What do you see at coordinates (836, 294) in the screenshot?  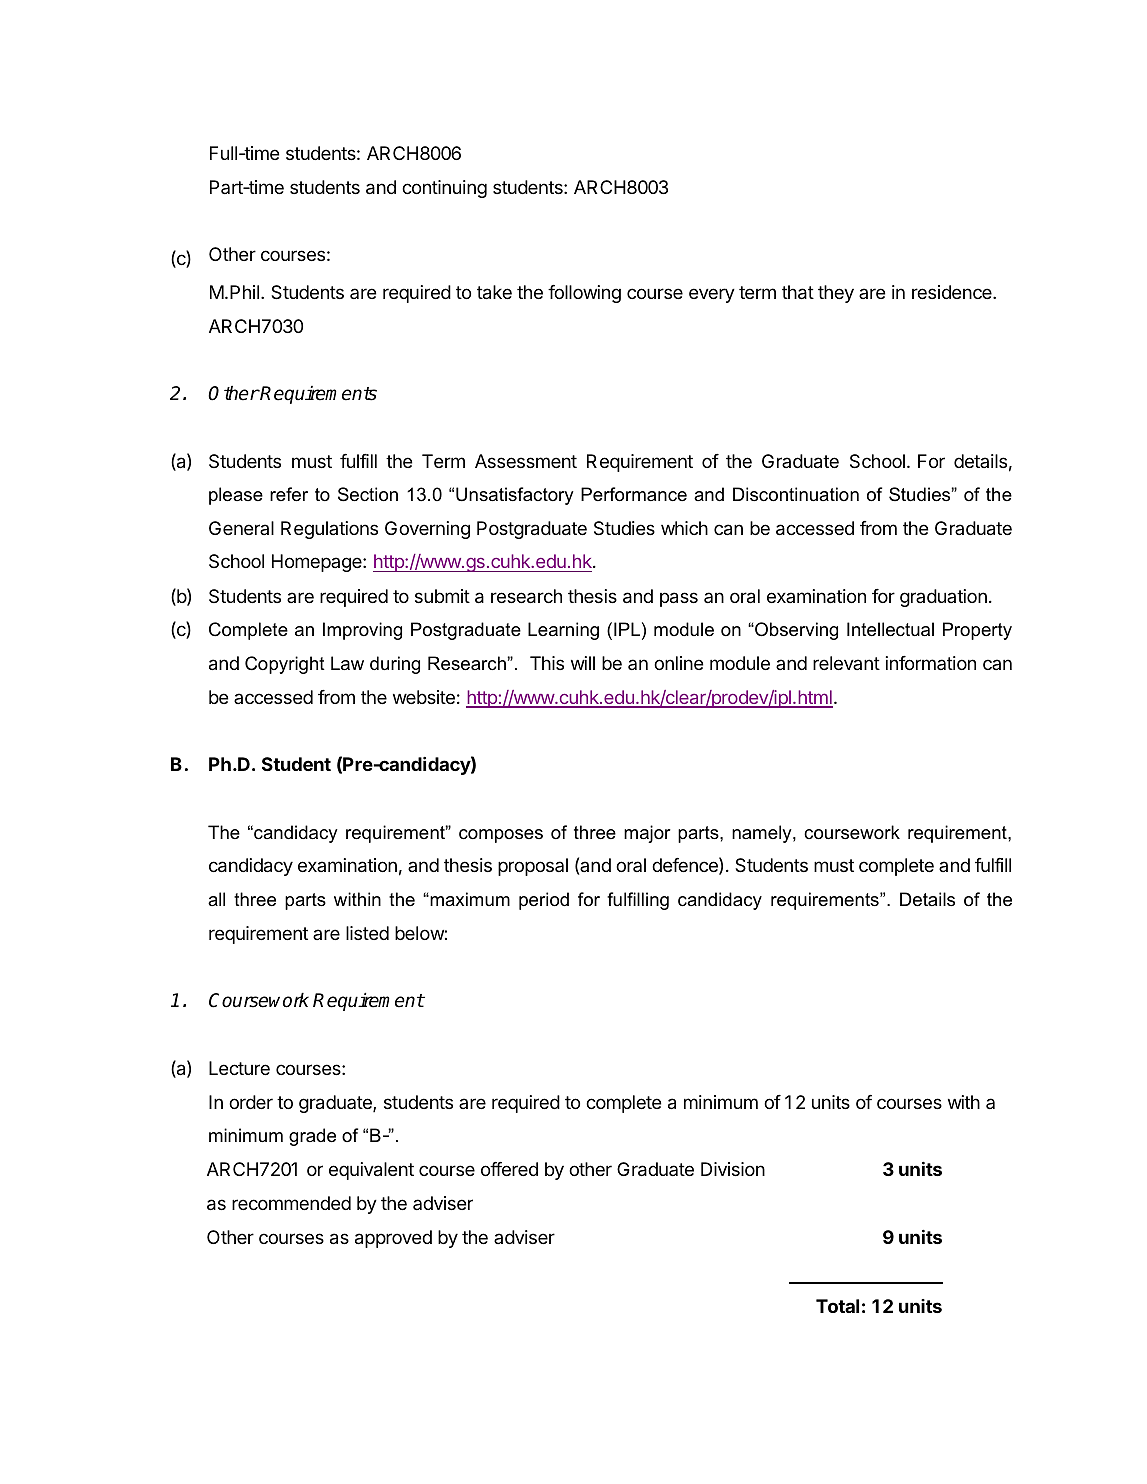 I see `they` at bounding box center [836, 294].
